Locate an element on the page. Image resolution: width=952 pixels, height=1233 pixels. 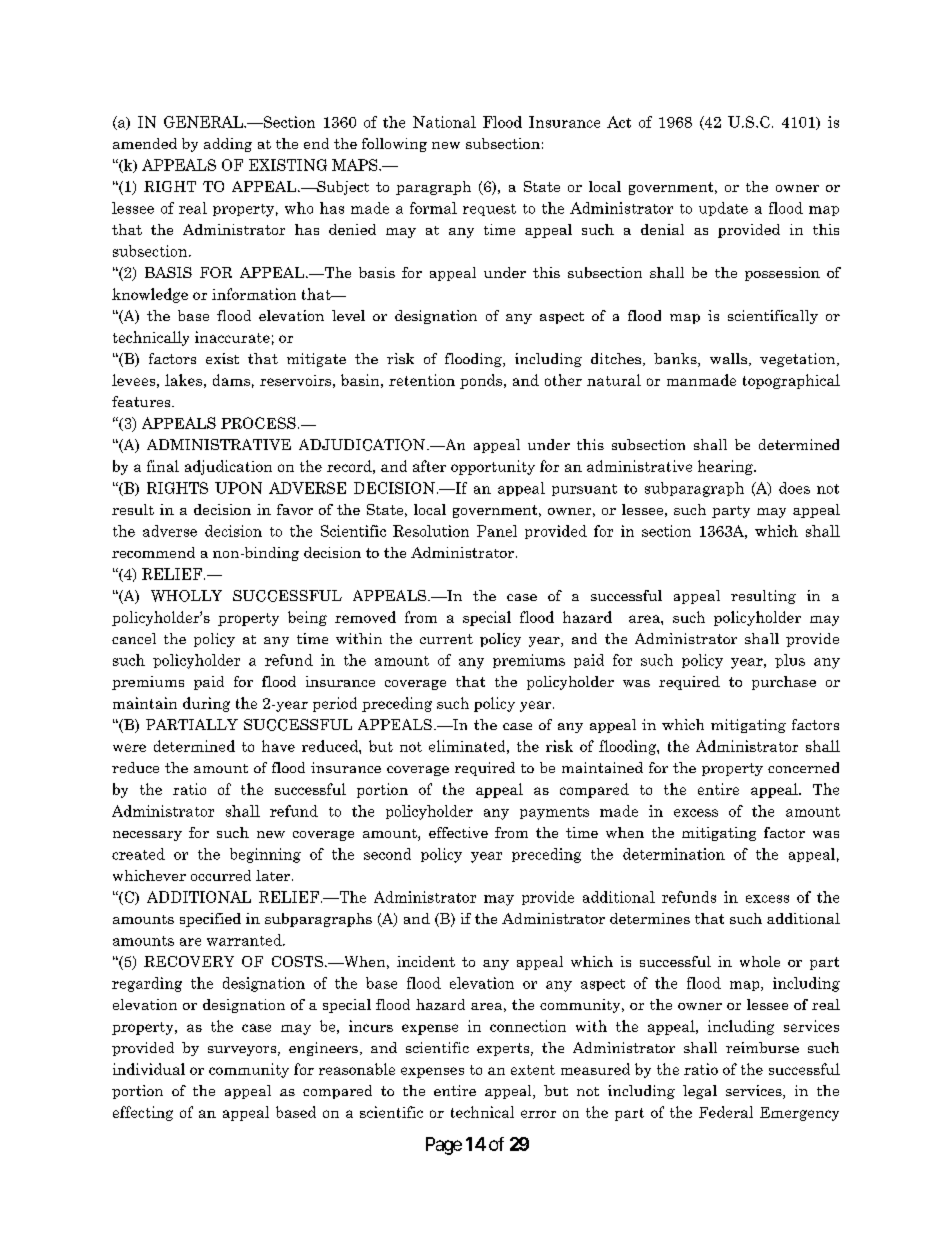
National is located at coordinates (444, 122).
